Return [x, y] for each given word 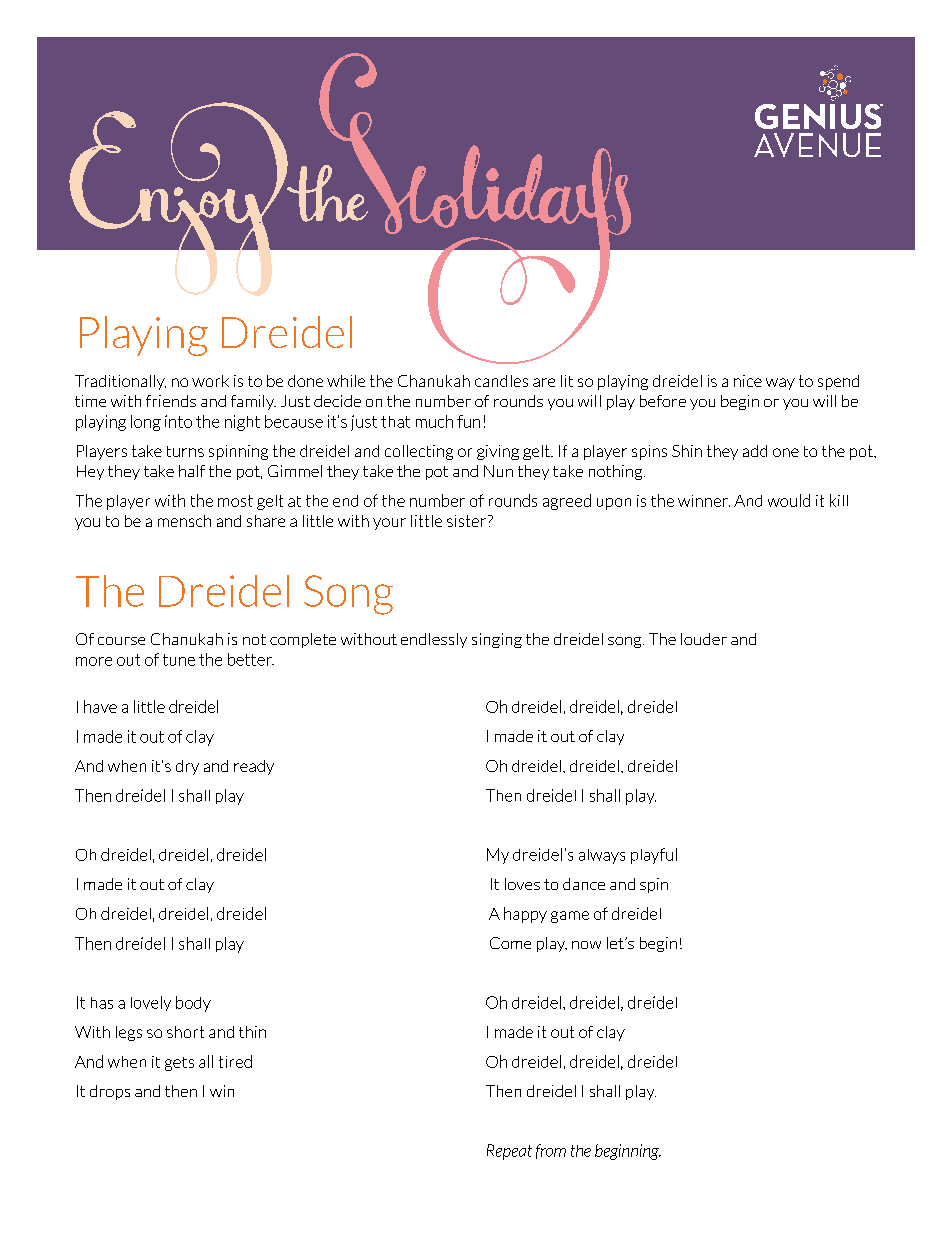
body [193, 1004]
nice [748, 381]
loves [522, 884]
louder [704, 639]
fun [468, 421]
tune [179, 660]
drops [110, 1092]
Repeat [509, 1152]
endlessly [434, 640]
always [602, 856]
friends [171, 401]
